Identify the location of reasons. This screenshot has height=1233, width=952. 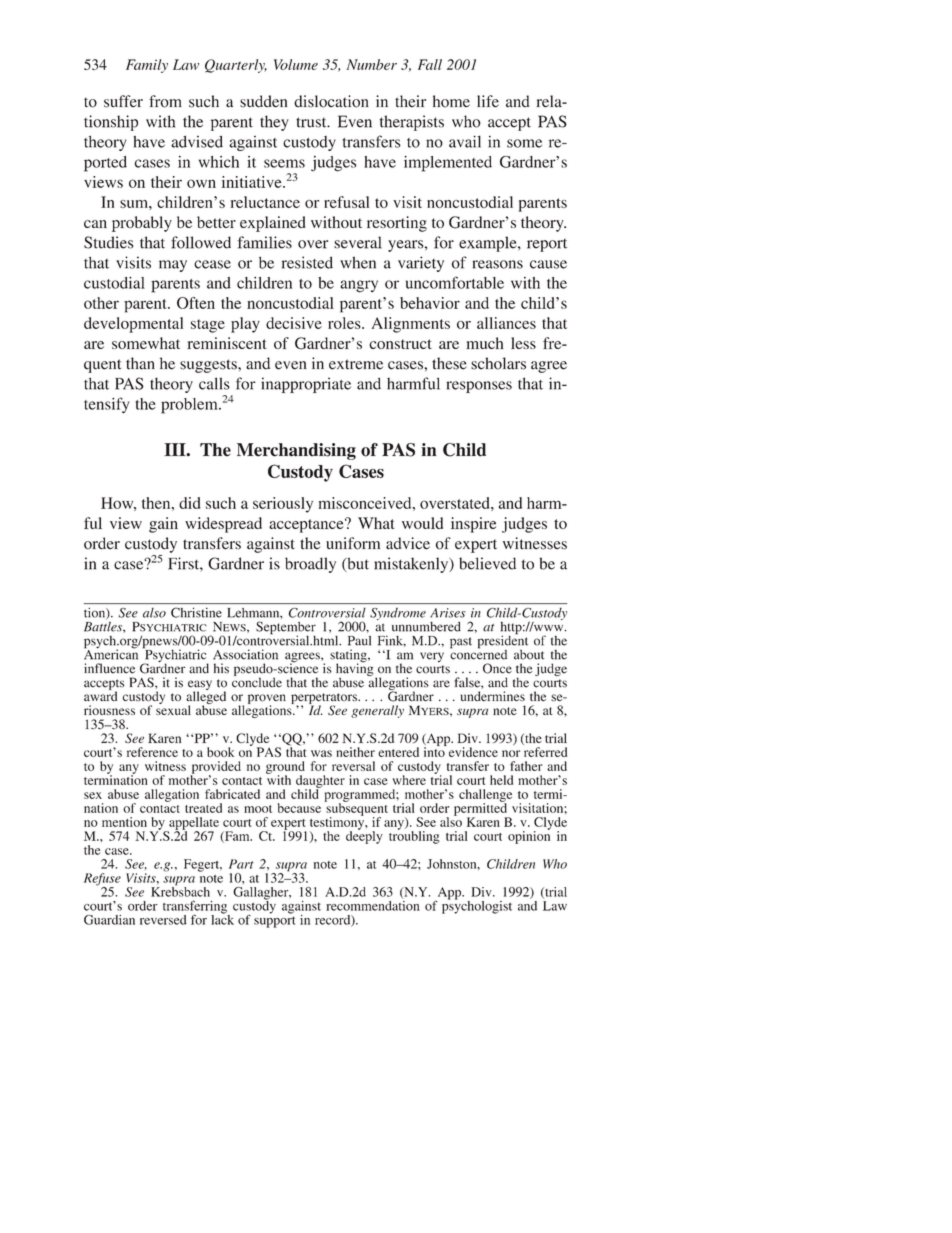
(497, 264).
